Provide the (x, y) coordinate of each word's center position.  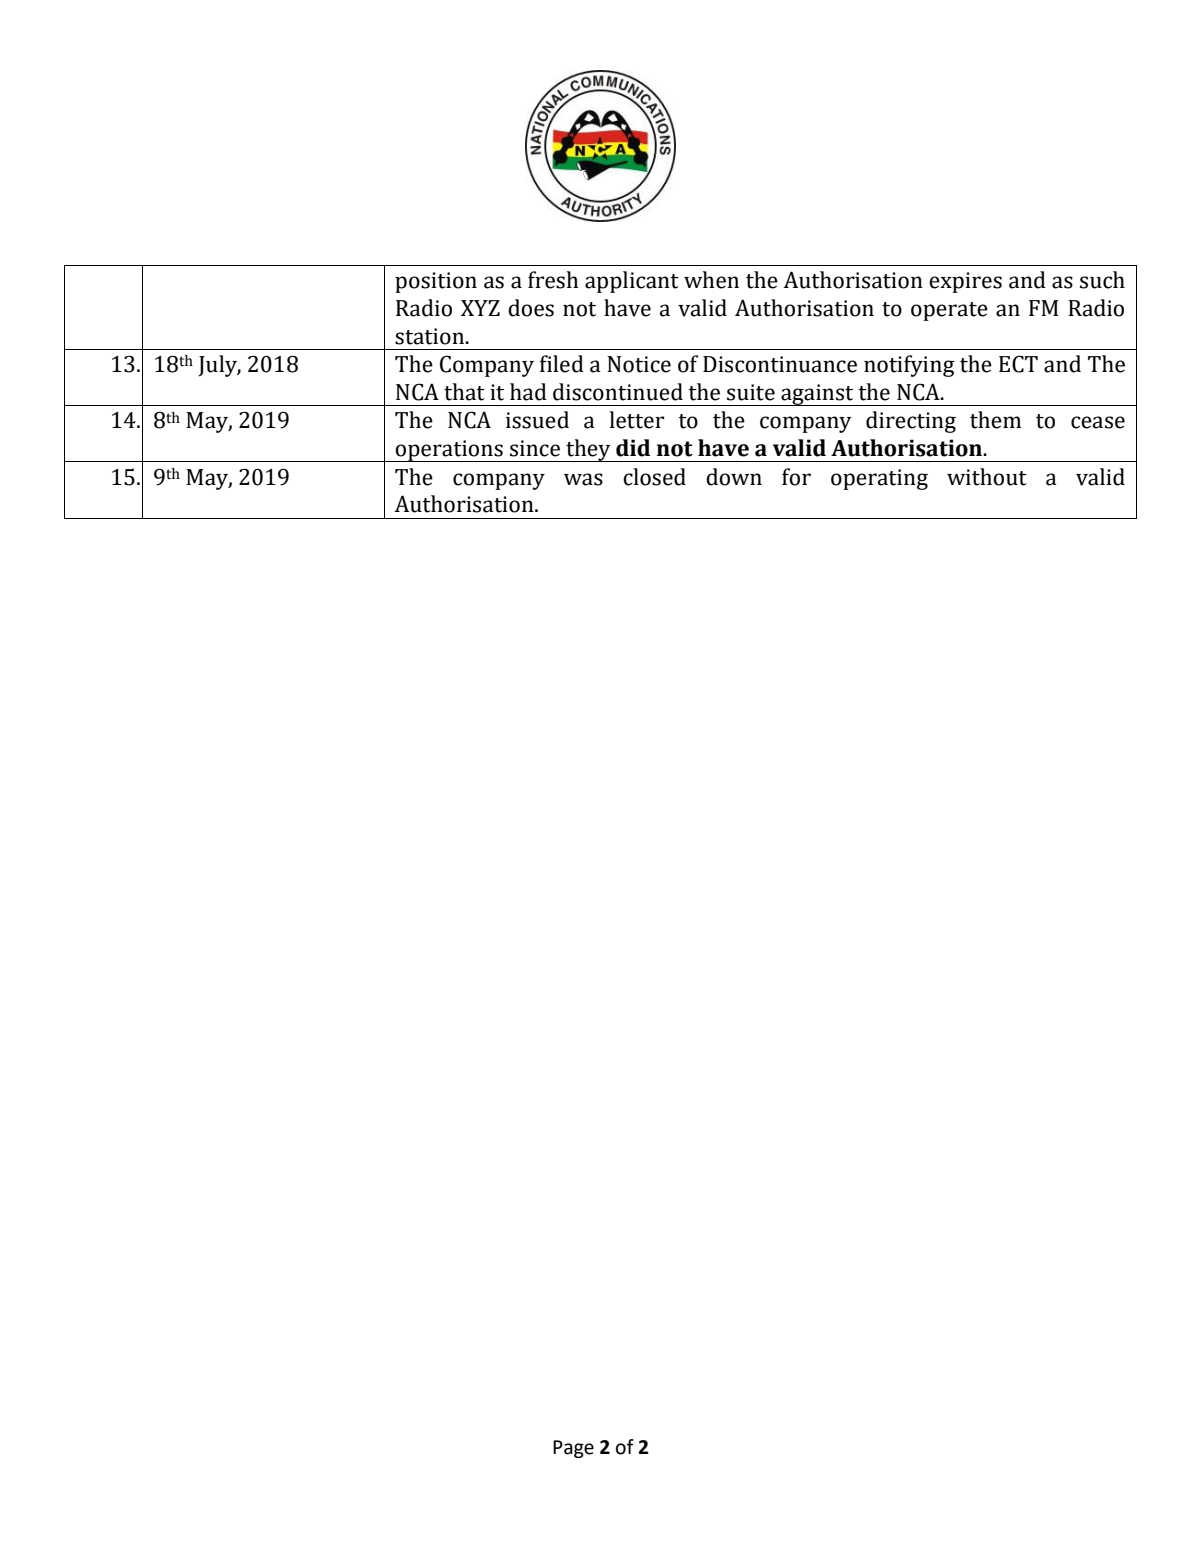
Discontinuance (780, 364)
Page (573, 1449)
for (796, 477)
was (583, 479)
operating (879, 479)
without (987, 477)
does (531, 308)
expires (965, 282)
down (734, 477)
